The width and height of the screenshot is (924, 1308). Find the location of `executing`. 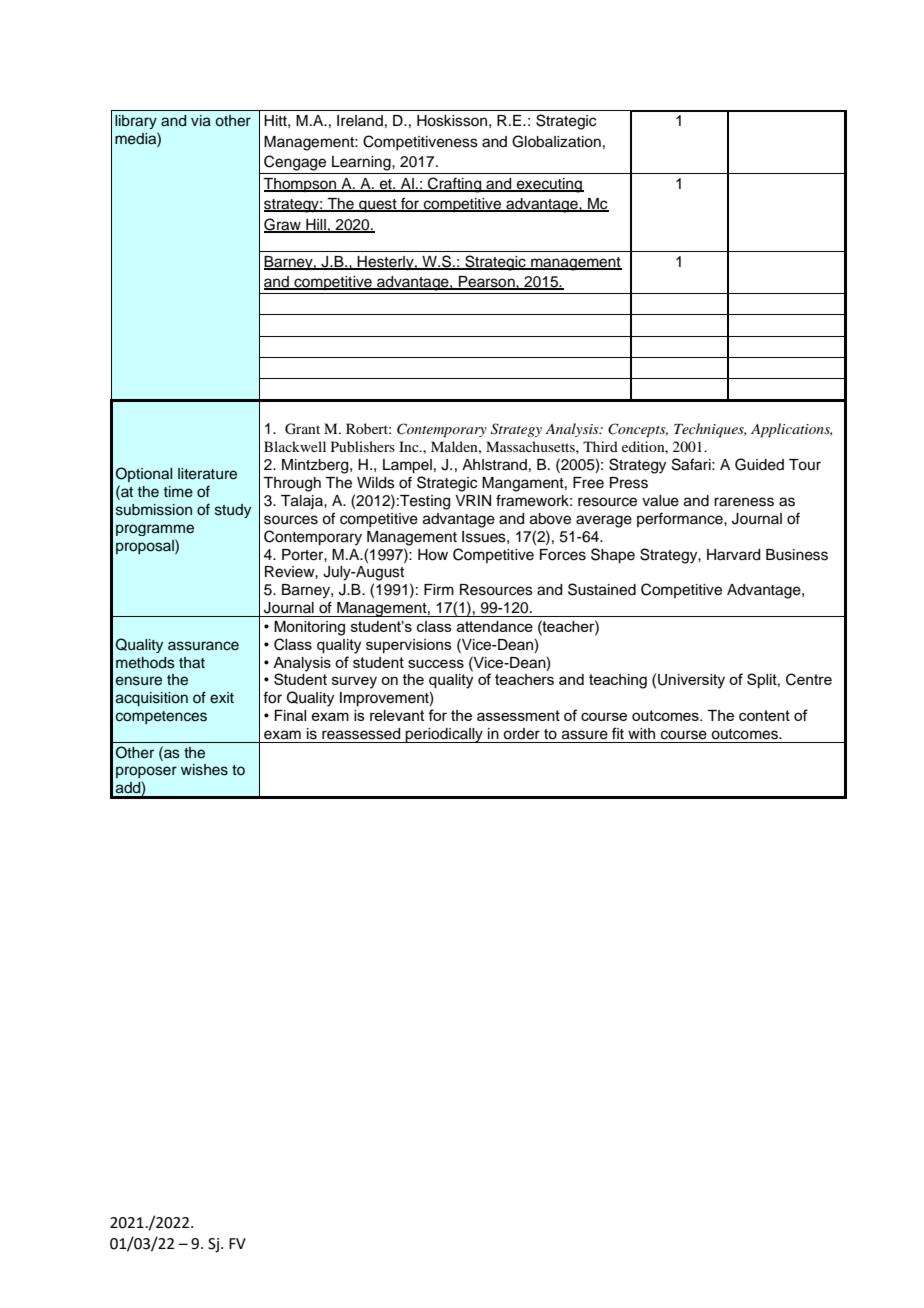

executing is located at coordinates (549, 185).
